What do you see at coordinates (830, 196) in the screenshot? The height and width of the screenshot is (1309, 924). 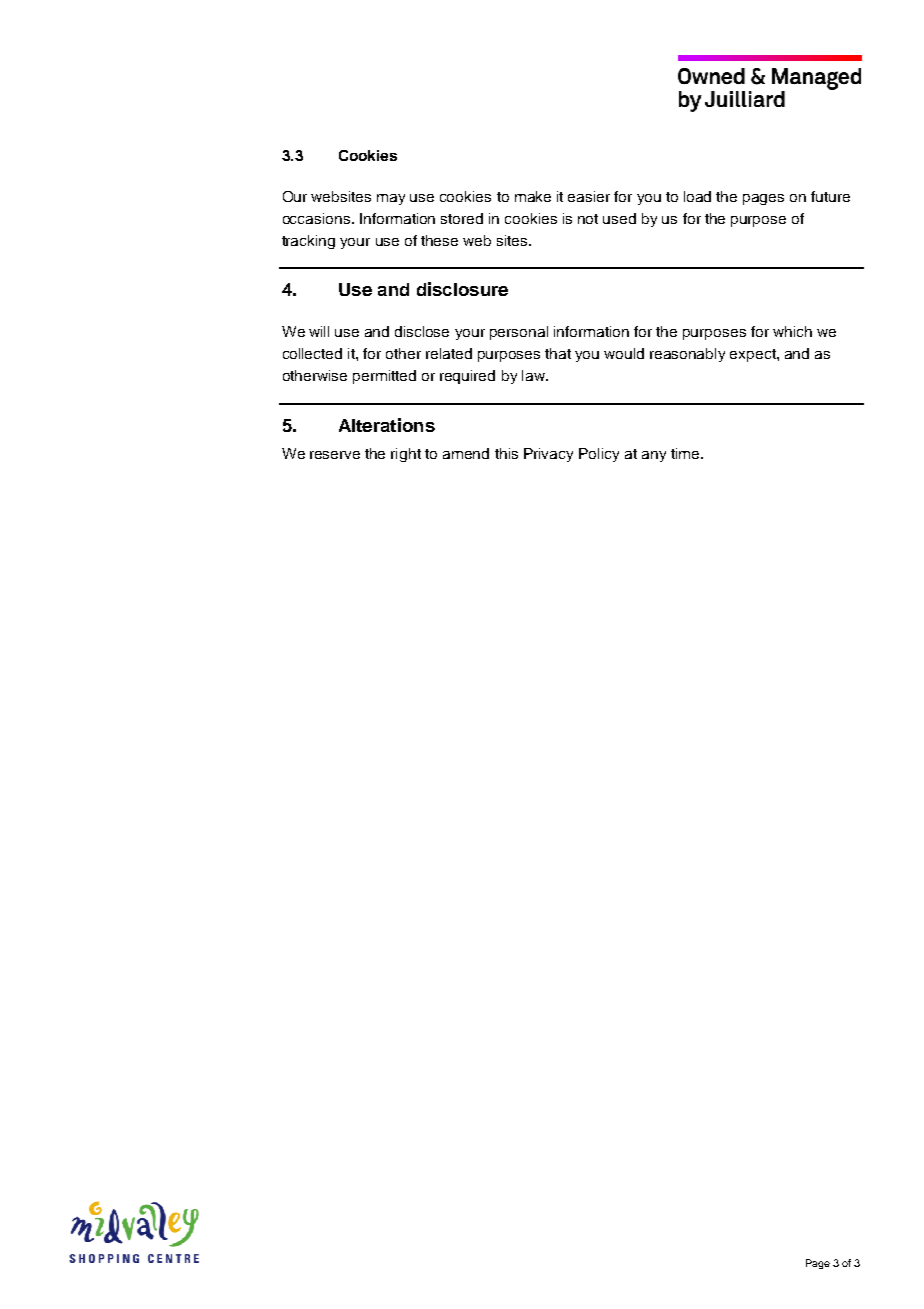 I see `future` at bounding box center [830, 196].
